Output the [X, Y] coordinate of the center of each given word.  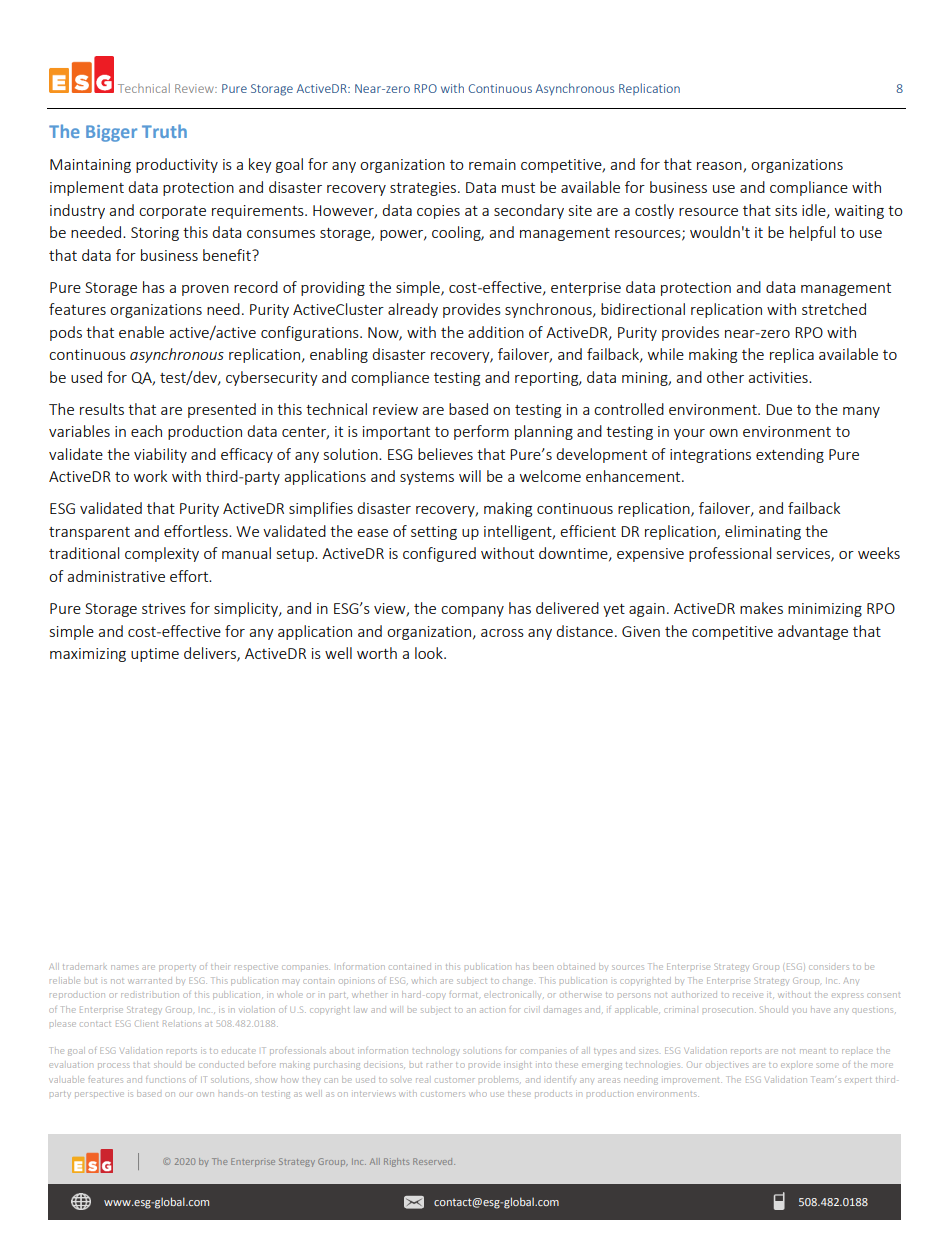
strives [164, 608]
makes [761, 608]
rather [439, 1064]
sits [786, 210]
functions [166, 1080]
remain [492, 164]
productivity [177, 165]
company [472, 611]
